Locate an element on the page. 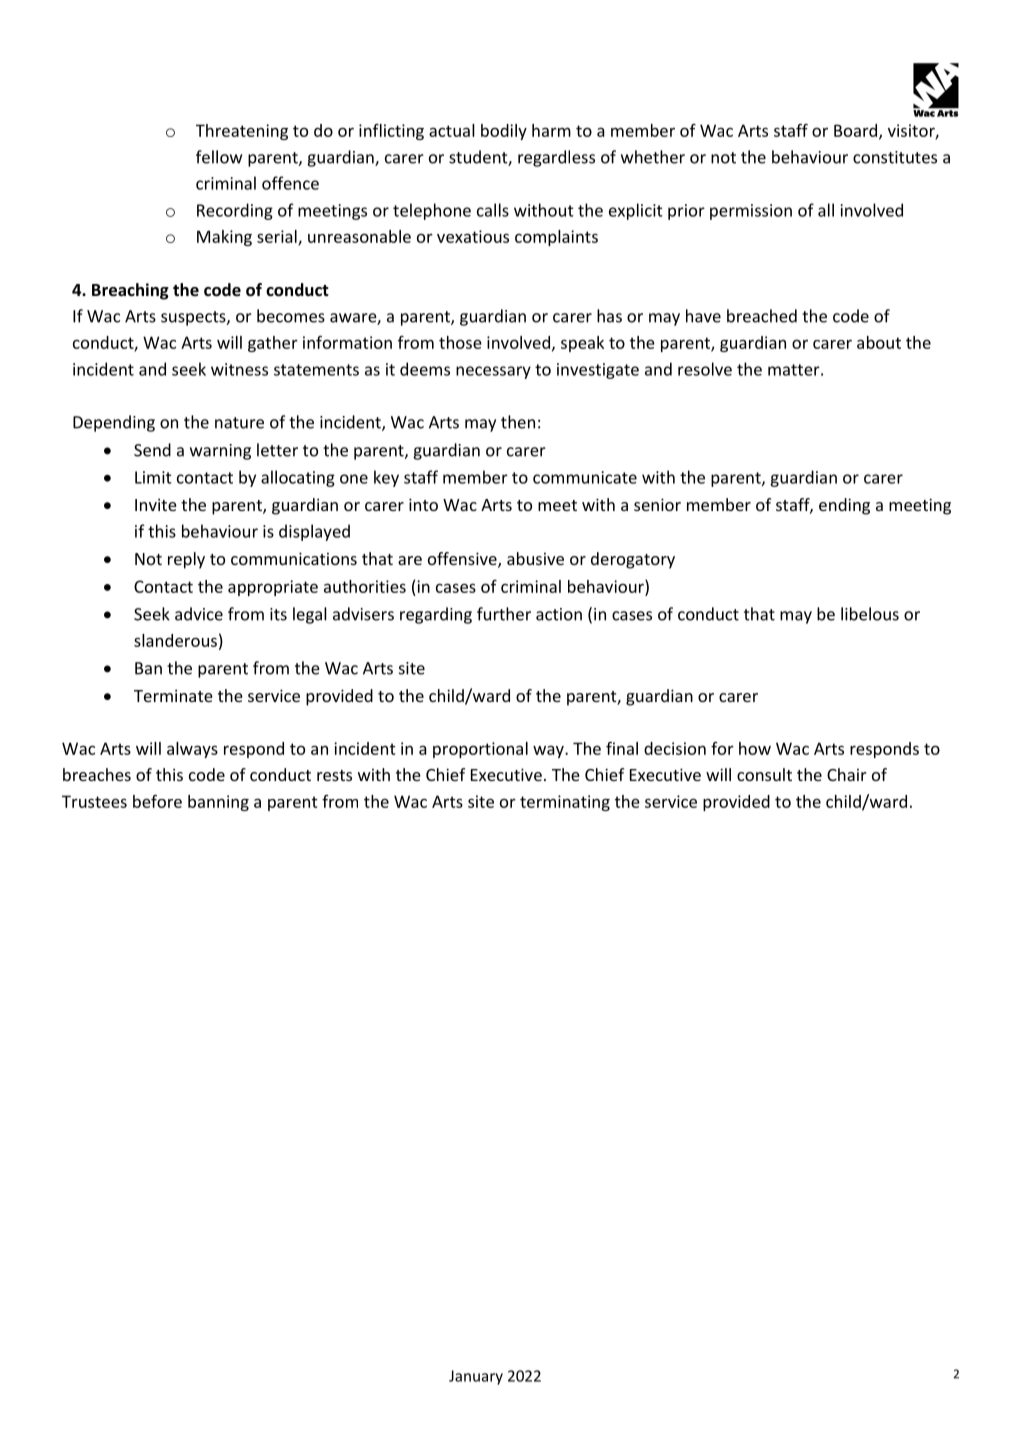 This document has width=1022, height=1446. Chair is located at coordinates (847, 774).
